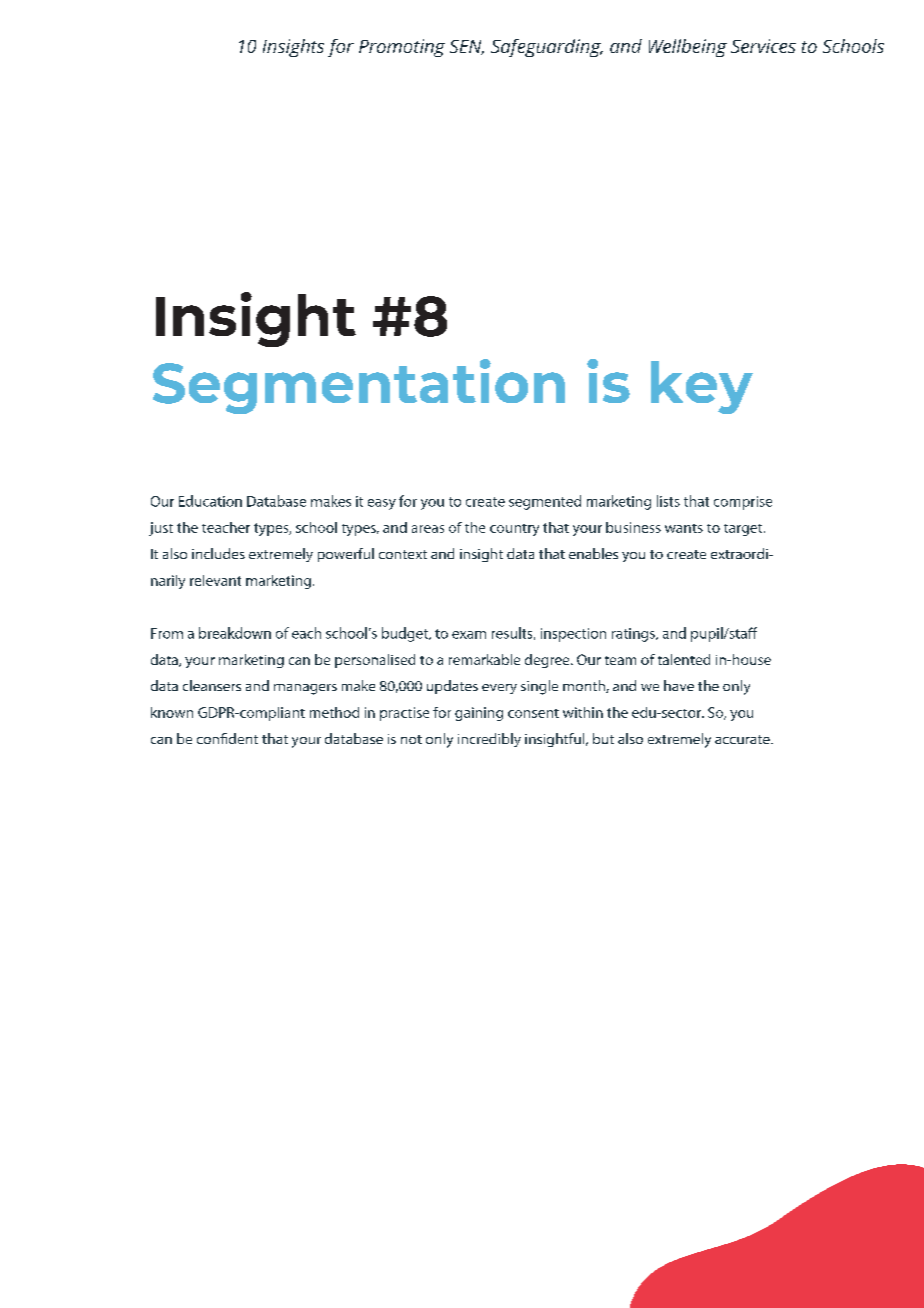  I want to click on cleansers, so click(212, 685).
